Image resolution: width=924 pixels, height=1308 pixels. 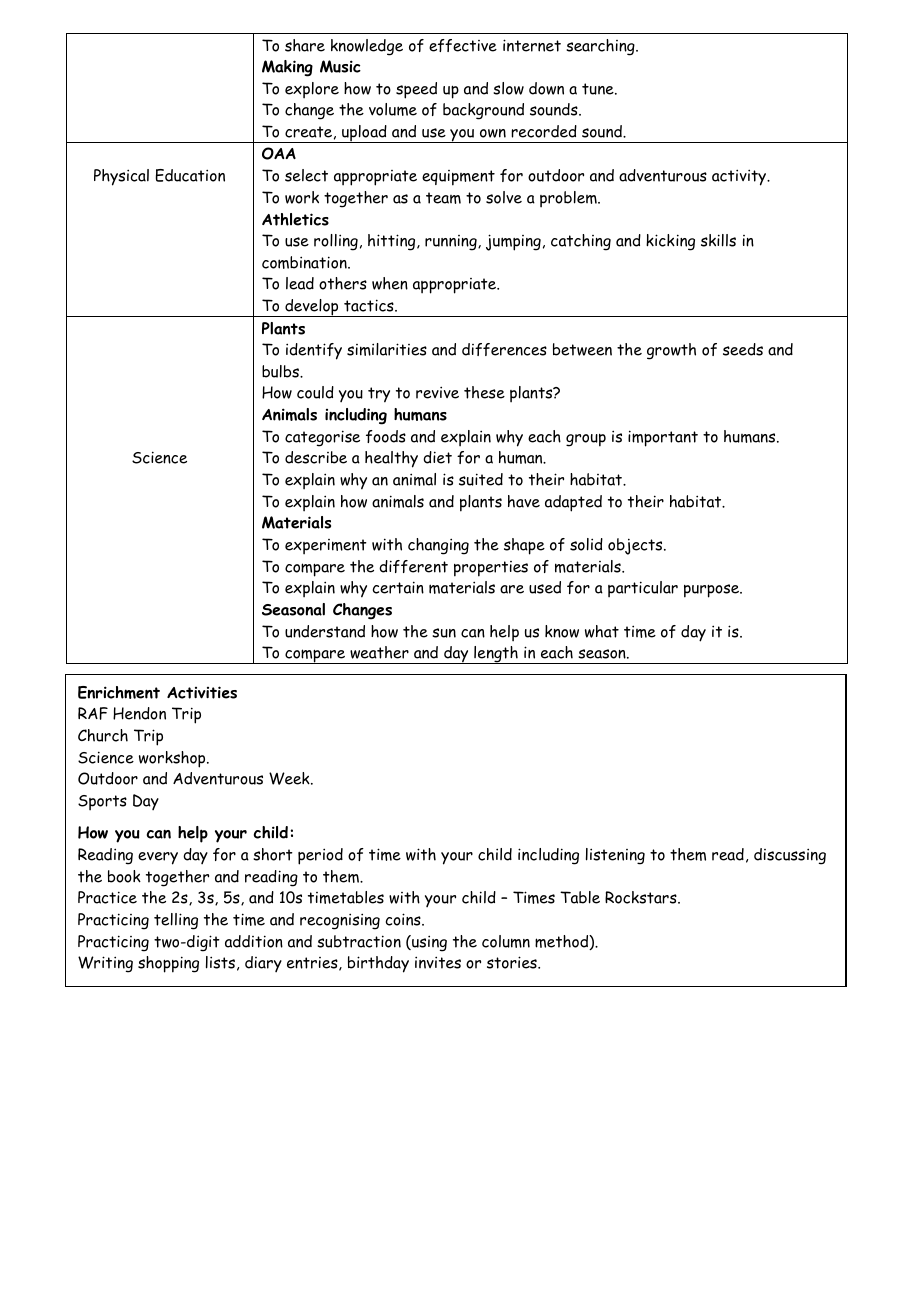 I want to click on using, so click(x=428, y=943).
